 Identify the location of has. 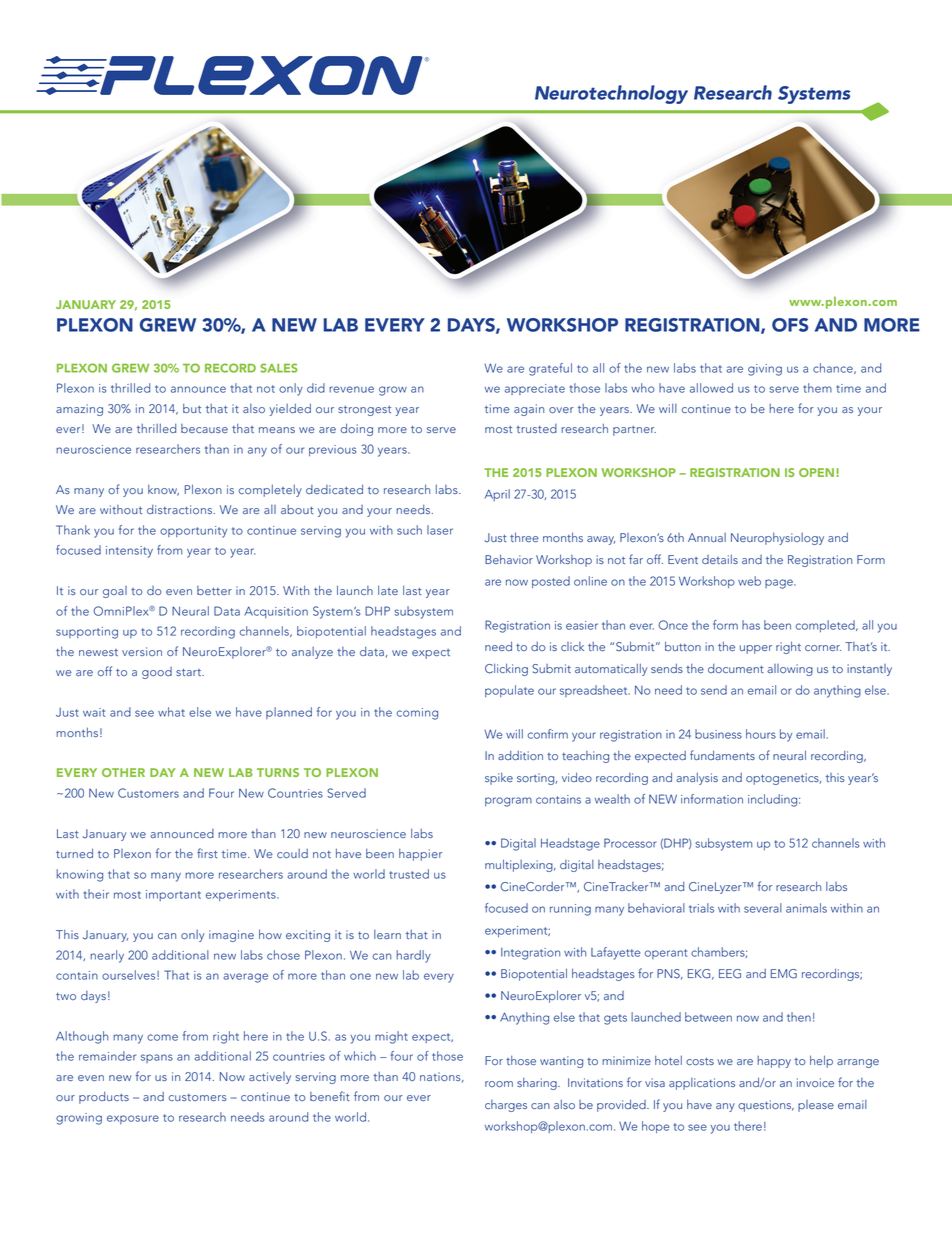
(751, 625).
